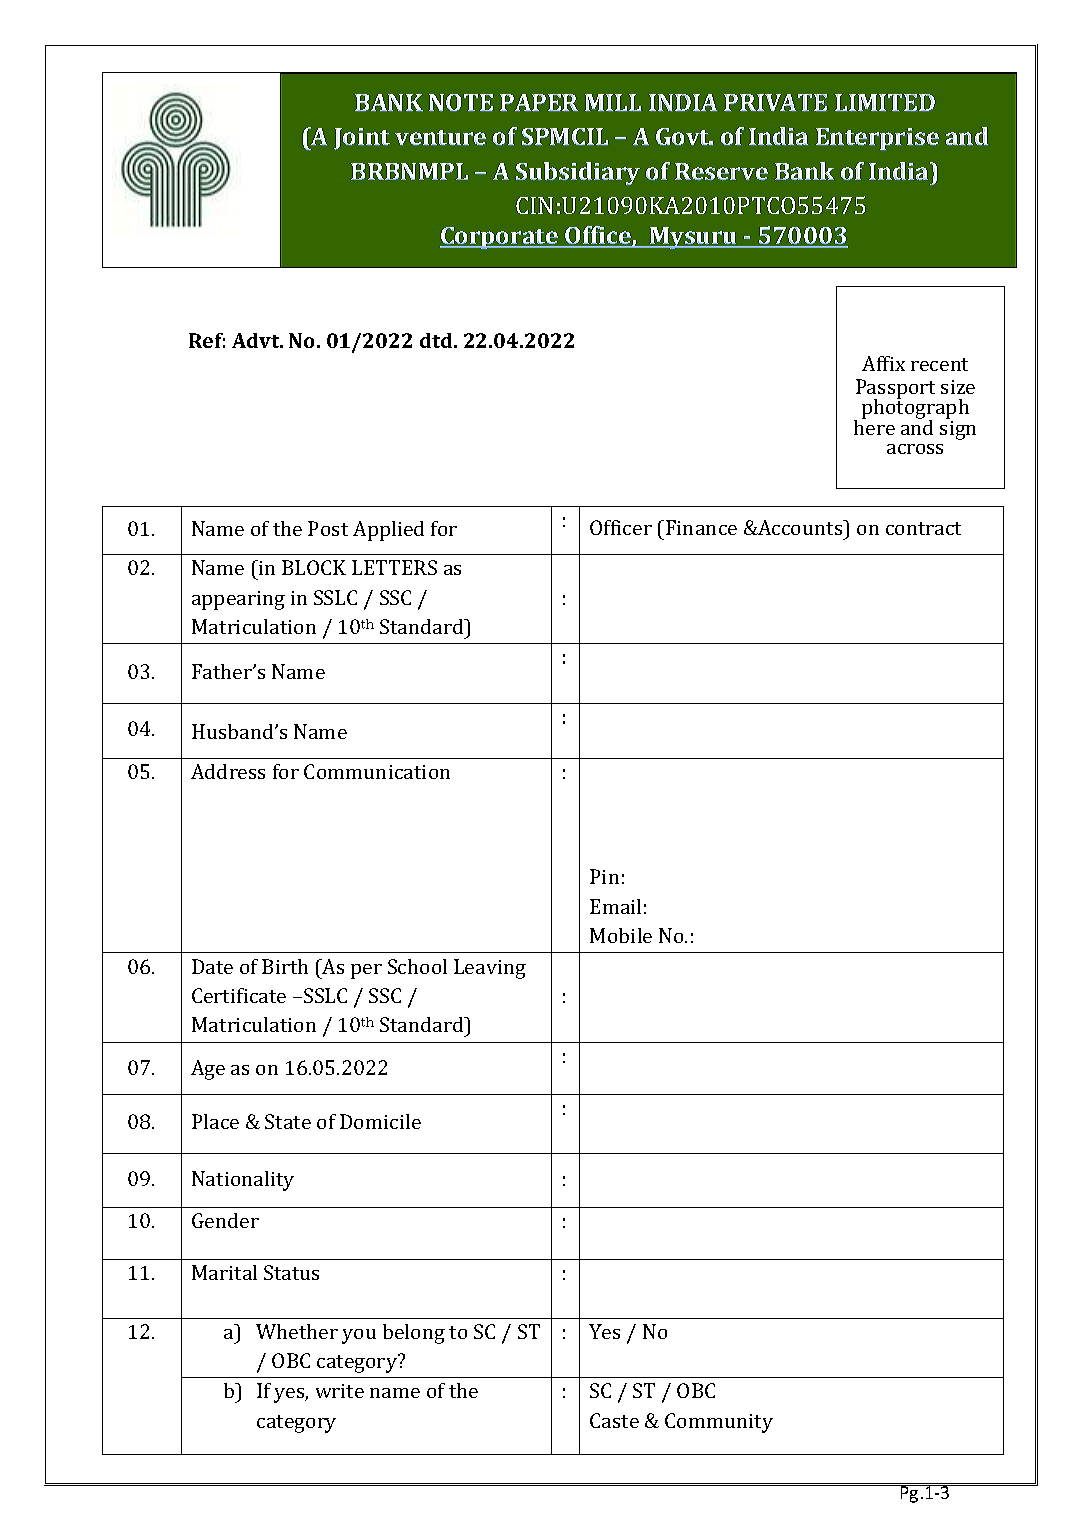  Describe the element at coordinates (285, 966) in the image. I see `Birth` at that location.
